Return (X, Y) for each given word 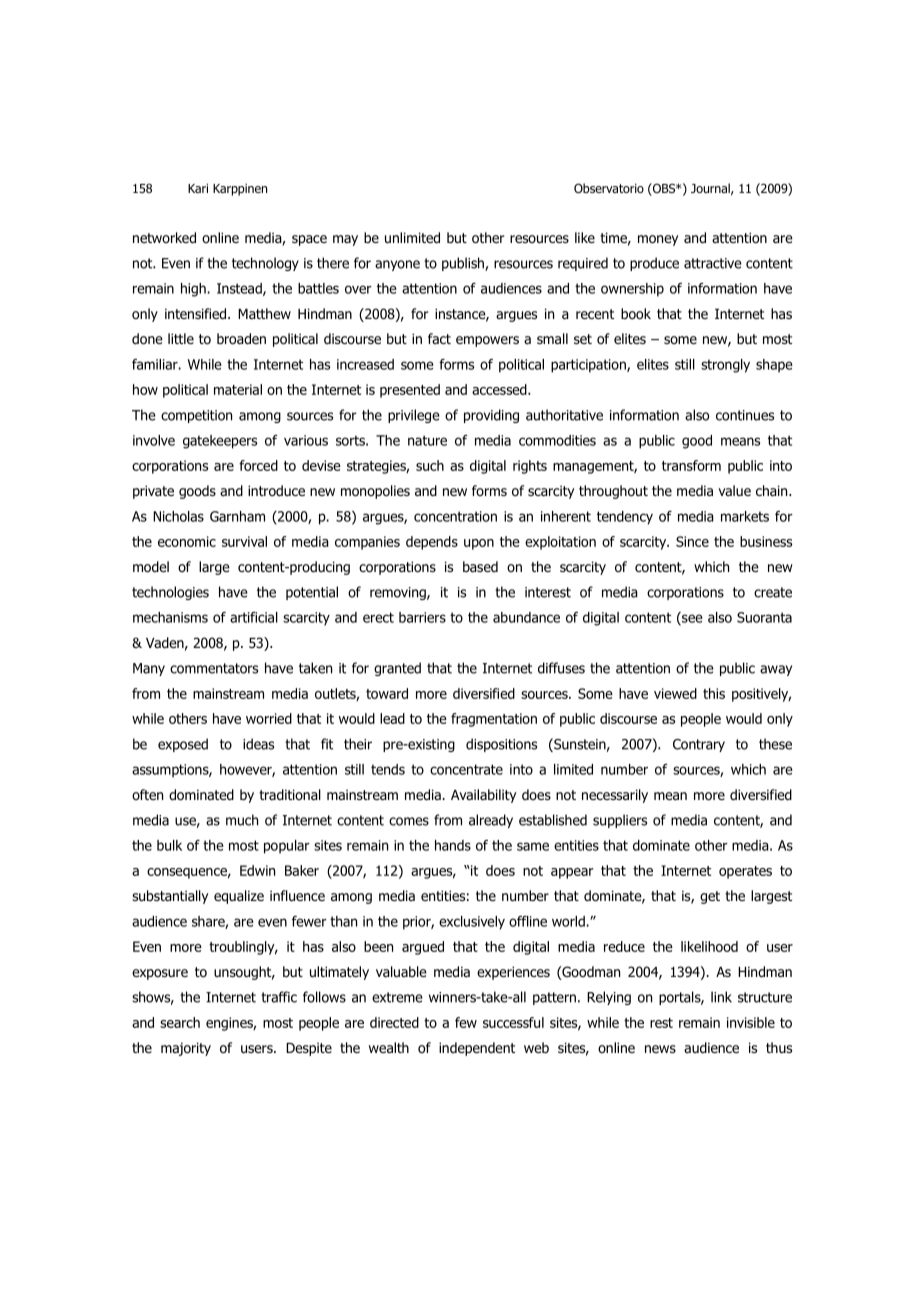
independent (477, 1049)
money (658, 240)
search (180, 1022)
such (430, 465)
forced (258, 465)
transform (691, 465)
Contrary (699, 745)
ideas (258, 744)
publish (464, 264)
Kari (198, 188)
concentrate (466, 769)
